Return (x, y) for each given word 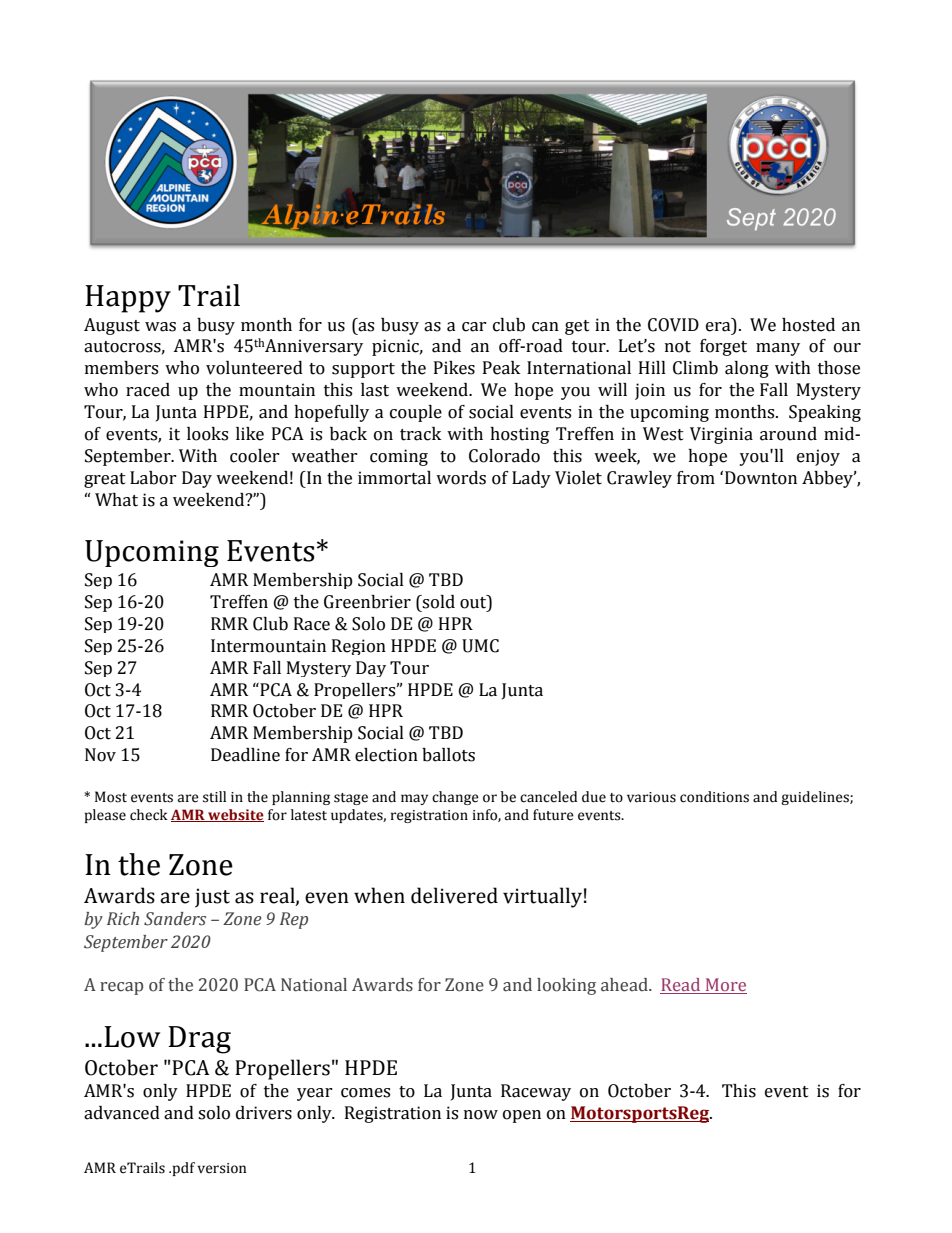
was (160, 327)
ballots (448, 755)
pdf (182, 1169)
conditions (714, 797)
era (718, 327)
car (474, 327)
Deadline (245, 755)
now (481, 1115)
